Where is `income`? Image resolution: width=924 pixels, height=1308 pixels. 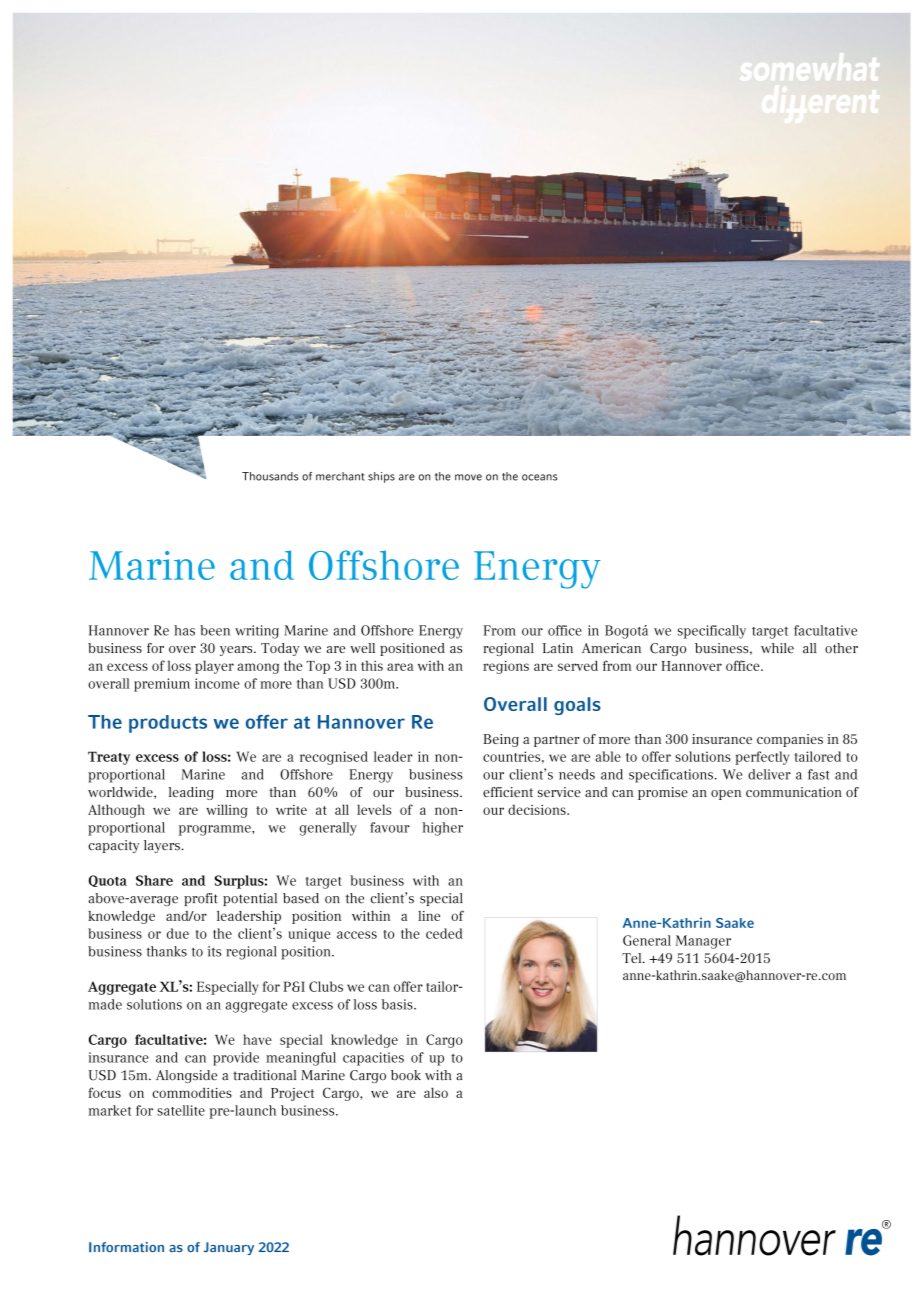
income is located at coordinates (217, 683).
